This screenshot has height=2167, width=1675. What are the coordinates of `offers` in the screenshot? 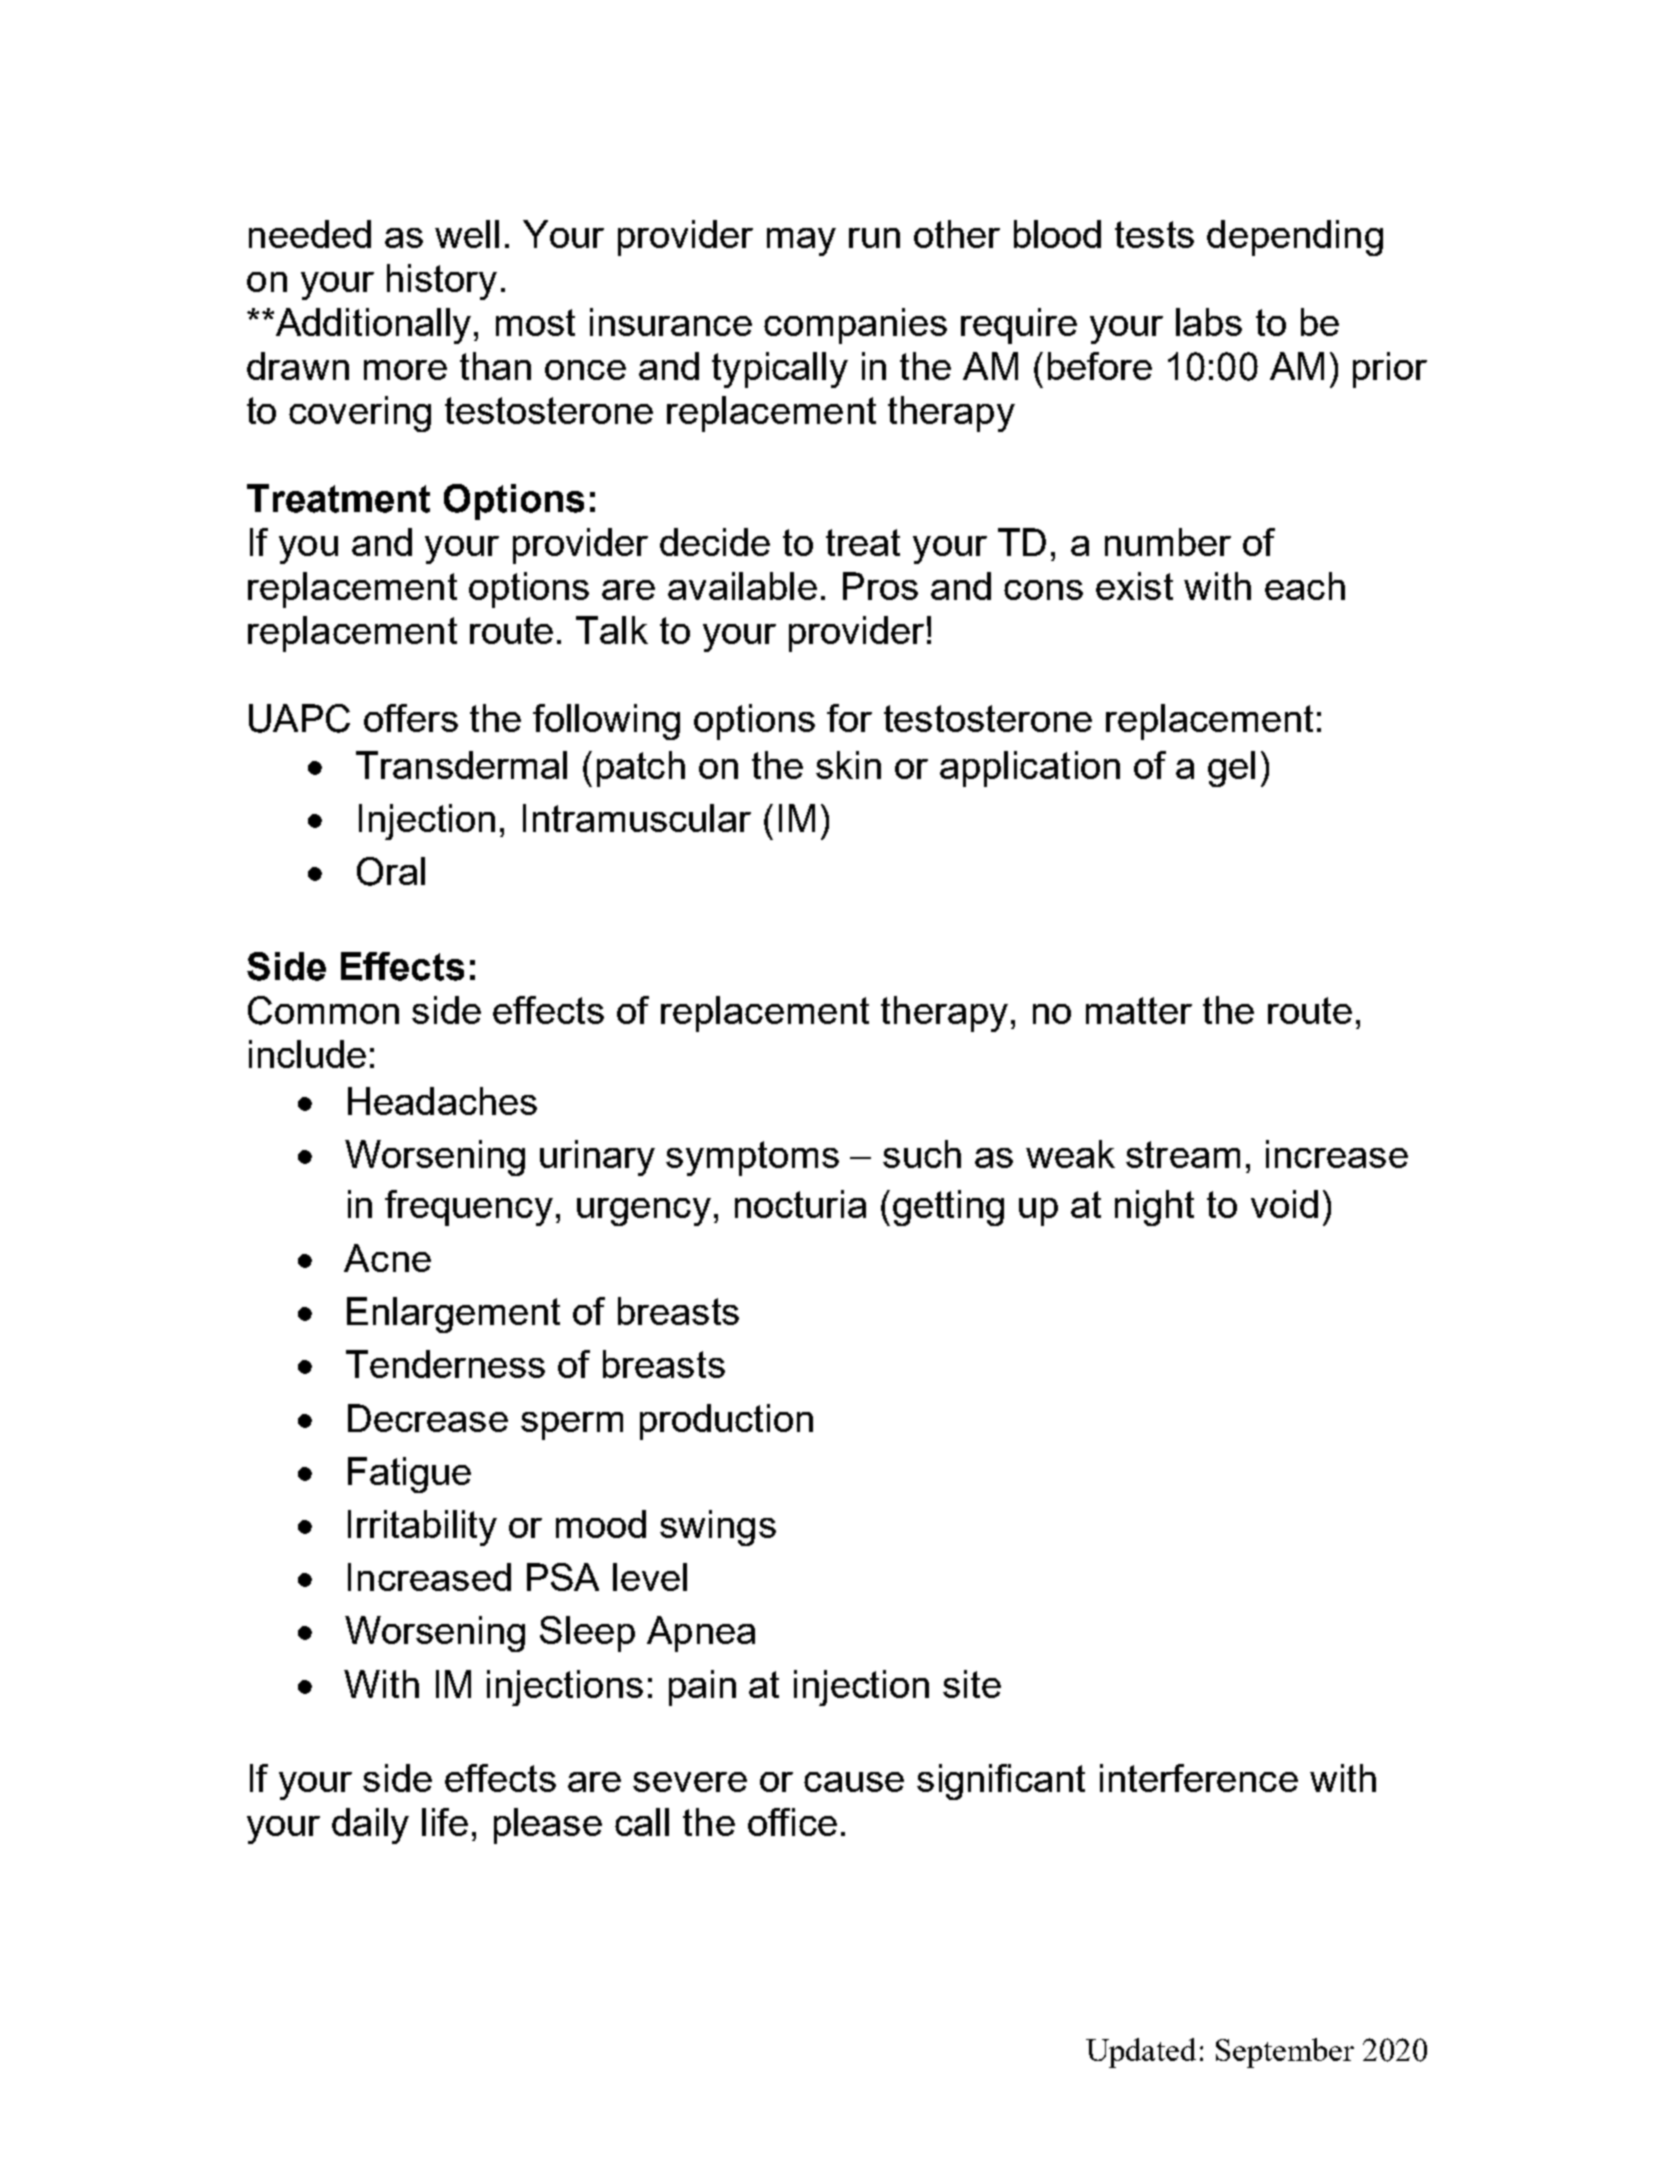 It's located at (411, 718).
